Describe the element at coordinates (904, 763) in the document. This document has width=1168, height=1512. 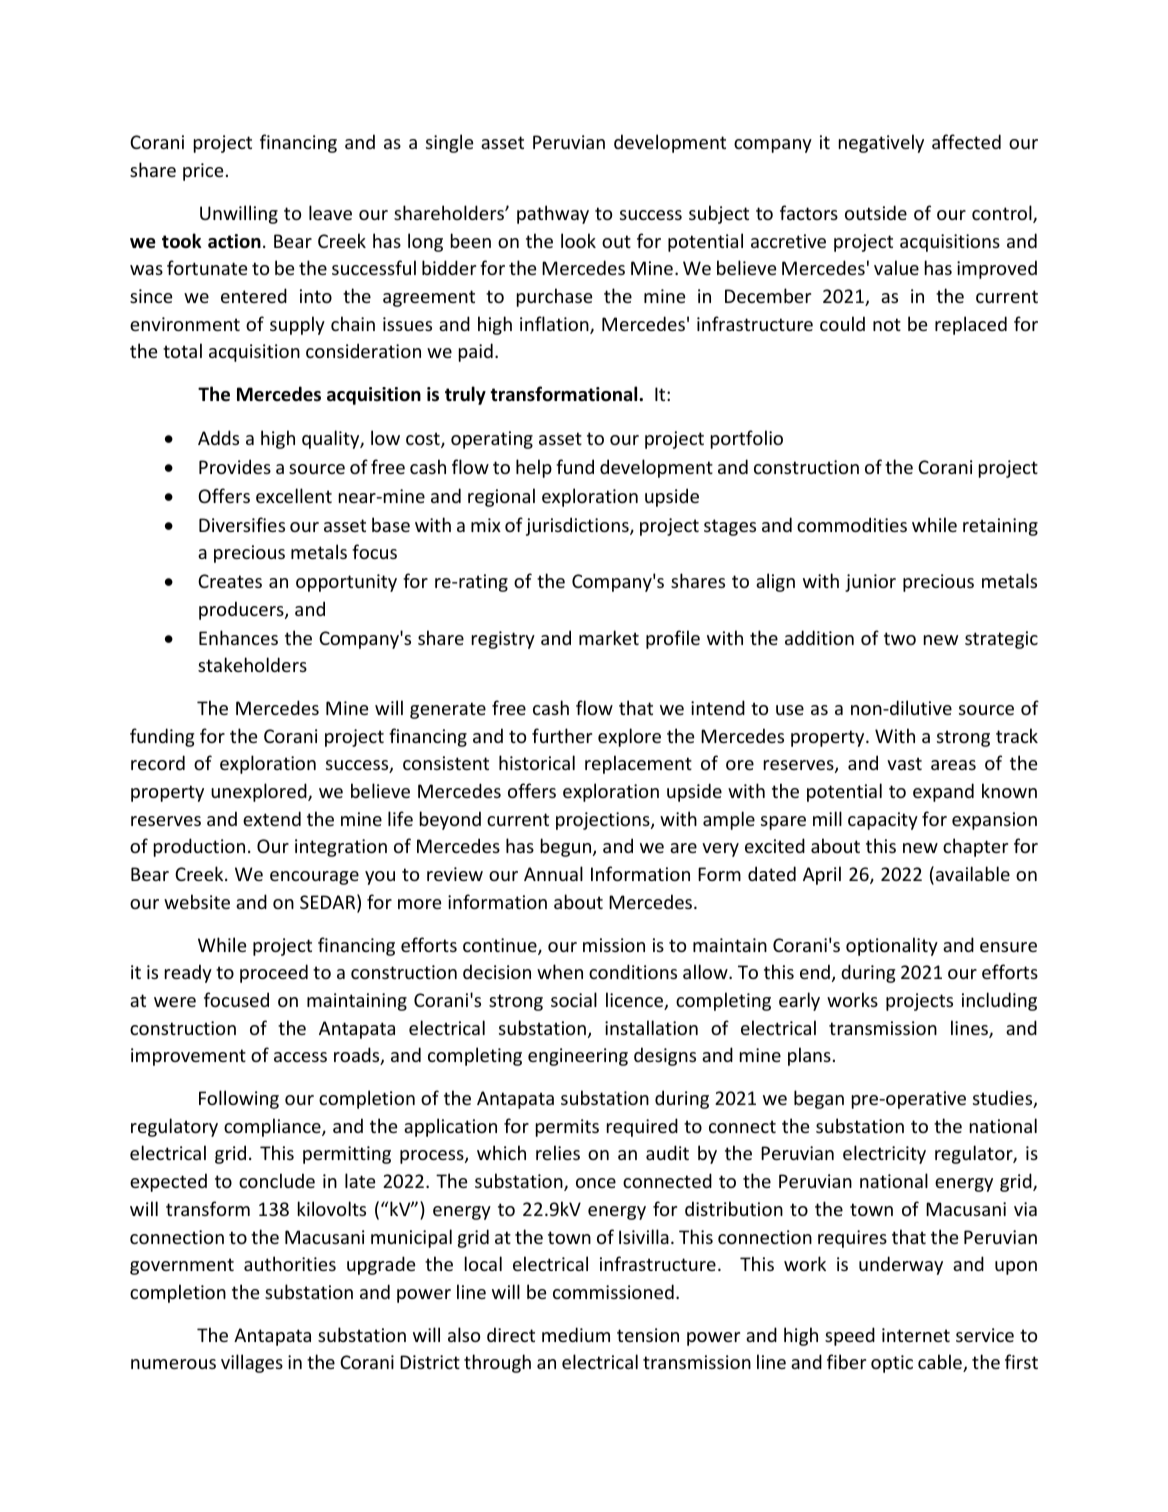
I see `vast` at that location.
